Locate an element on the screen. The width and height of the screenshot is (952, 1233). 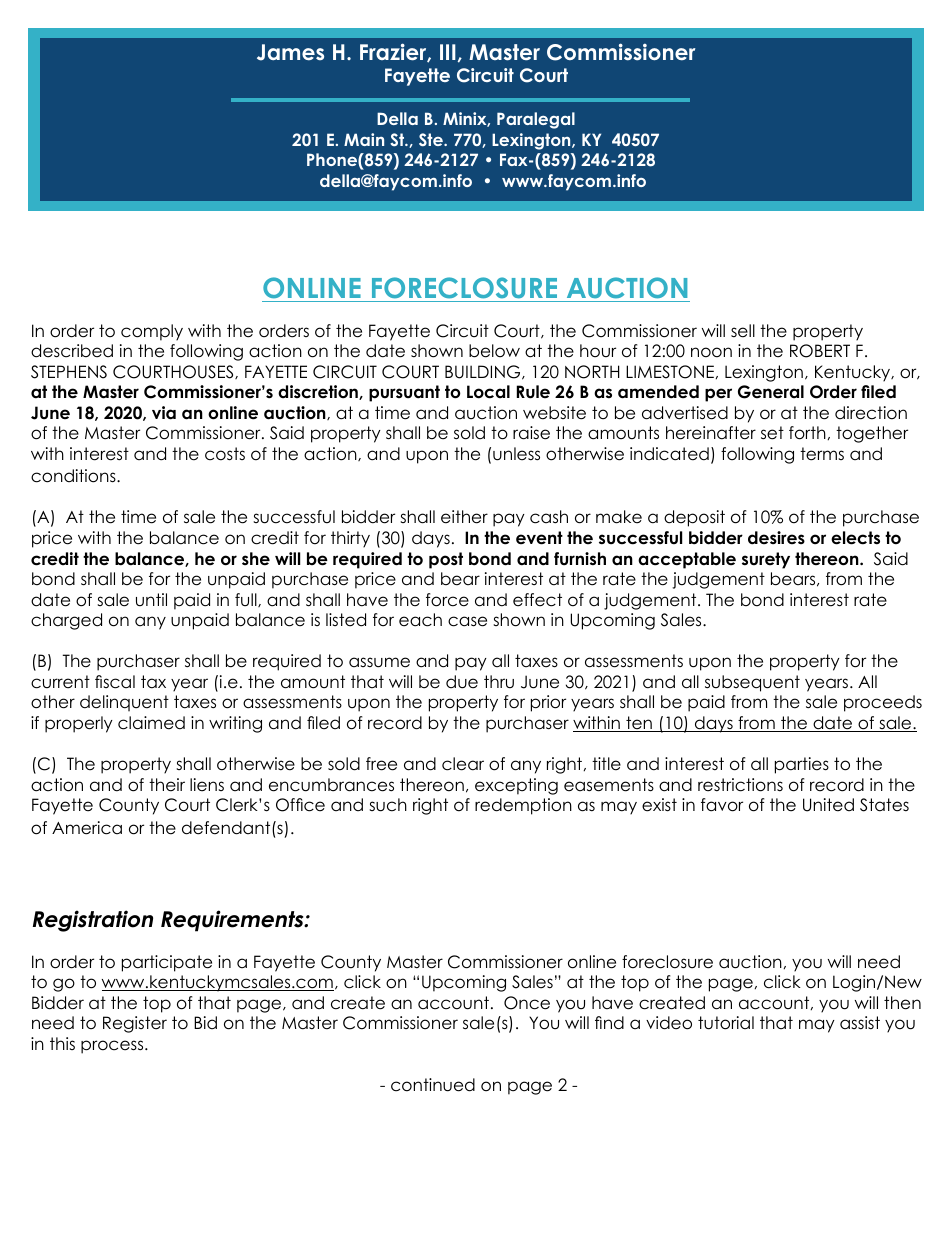
III is located at coordinates (448, 52).
